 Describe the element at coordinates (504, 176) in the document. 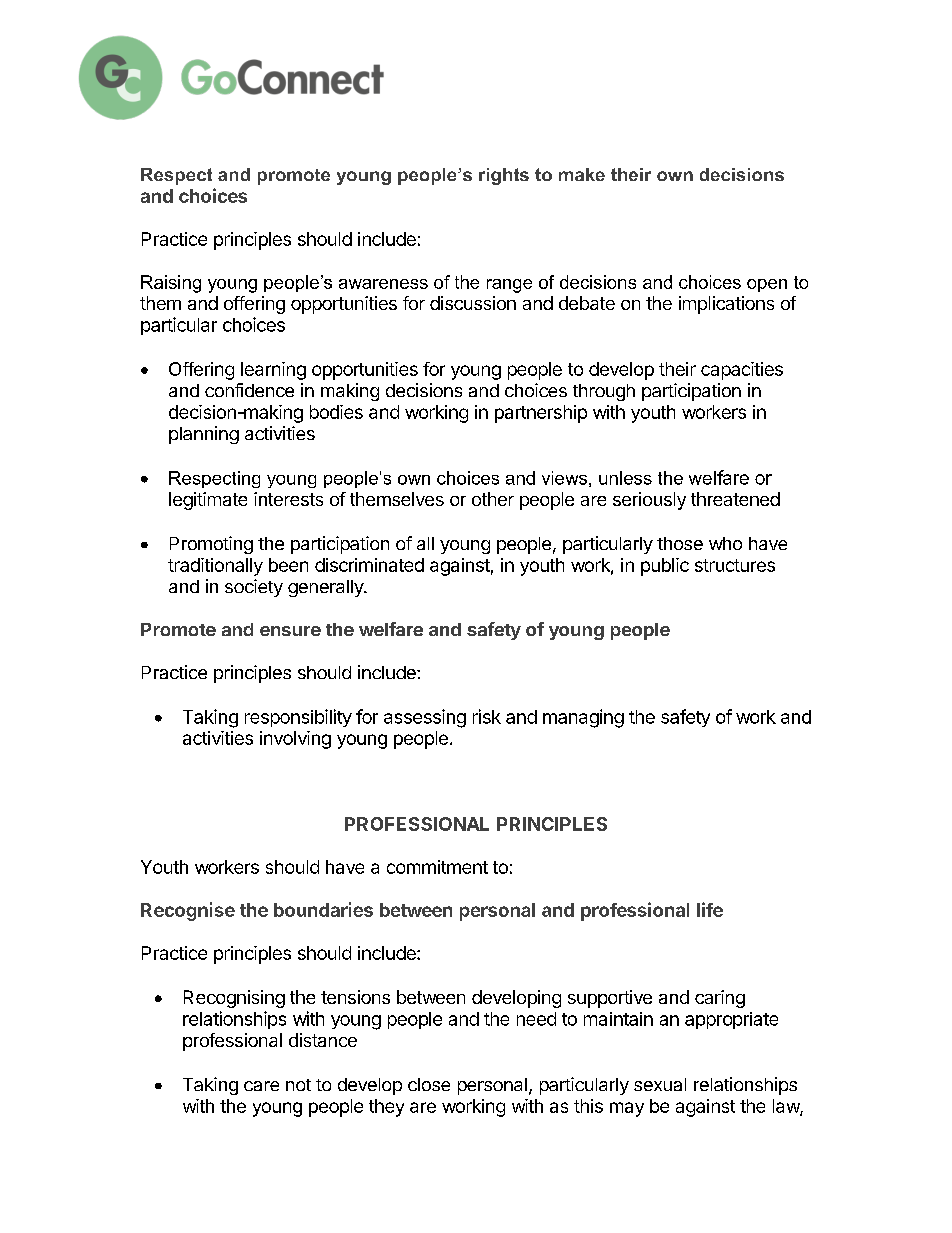

I see `rights` at that location.
